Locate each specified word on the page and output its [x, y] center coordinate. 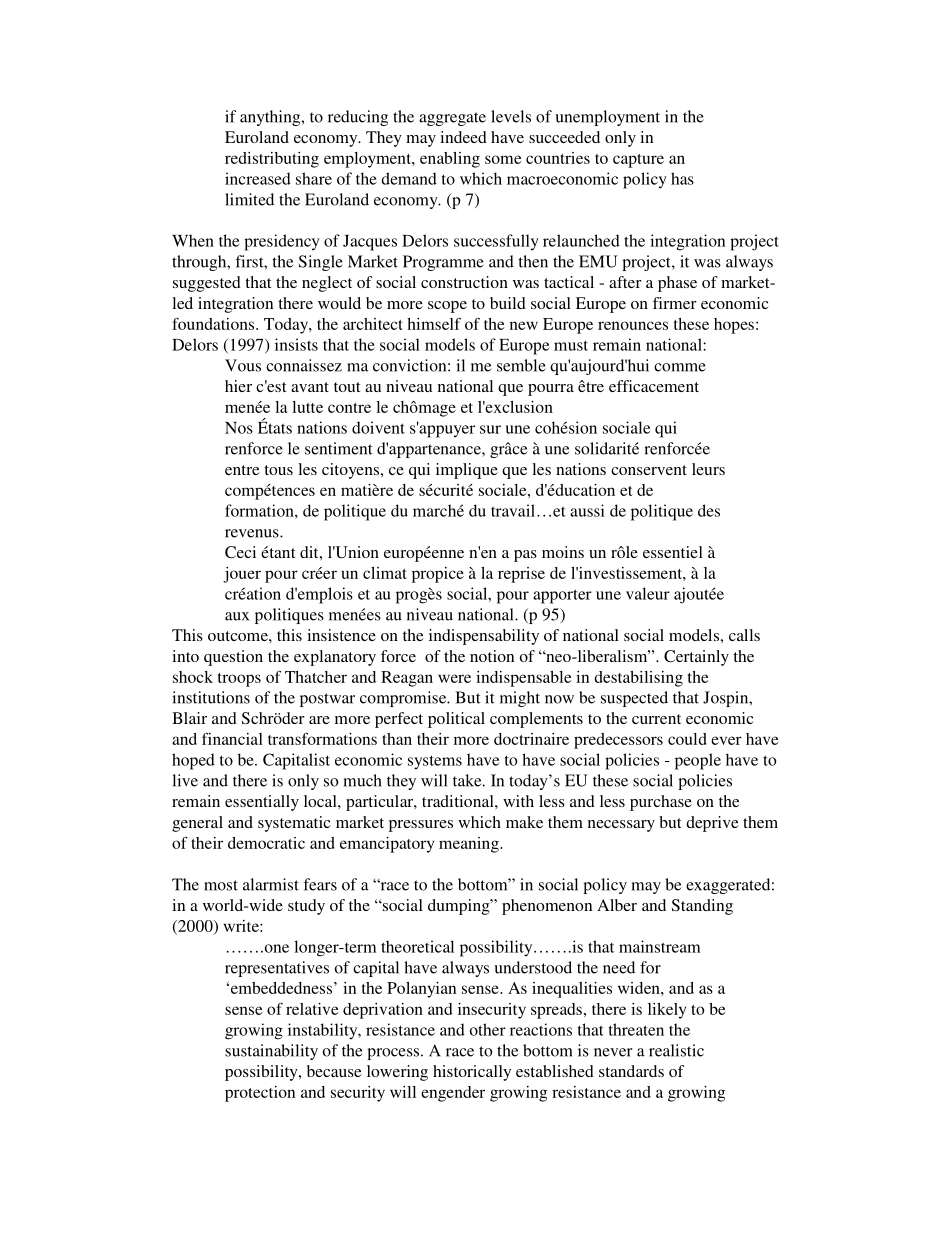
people [698, 761]
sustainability [271, 1052]
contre [349, 408]
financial [232, 738]
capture [638, 161]
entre [242, 470]
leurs [708, 469]
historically [472, 1073]
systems [435, 762]
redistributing [272, 160]
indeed [463, 137]
